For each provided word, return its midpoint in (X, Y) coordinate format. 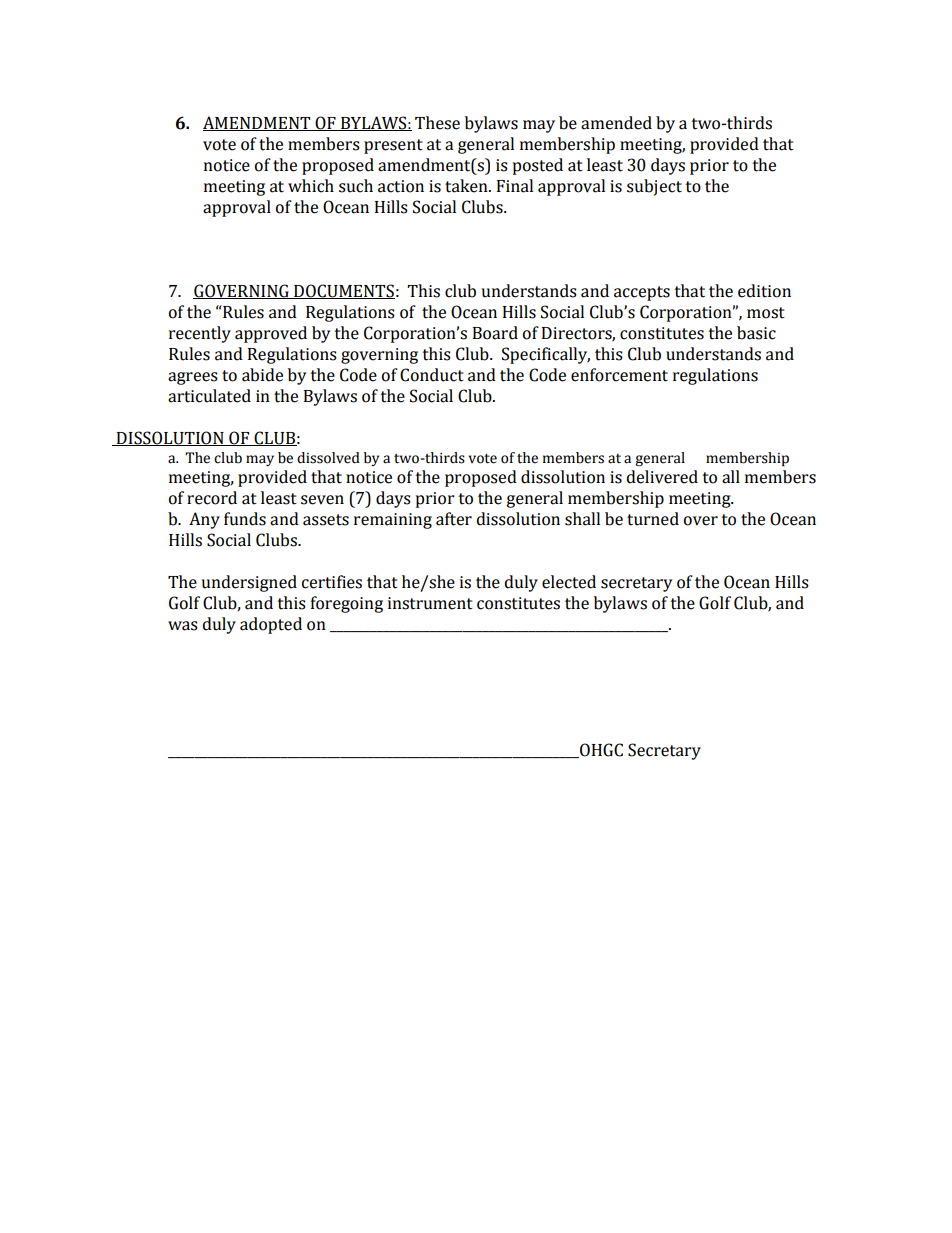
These (437, 123)
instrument (430, 603)
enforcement (619, 375)
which (311, 186)
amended (616, 123)
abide (262, 375)
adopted (271, 625)
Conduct (432, 375)
